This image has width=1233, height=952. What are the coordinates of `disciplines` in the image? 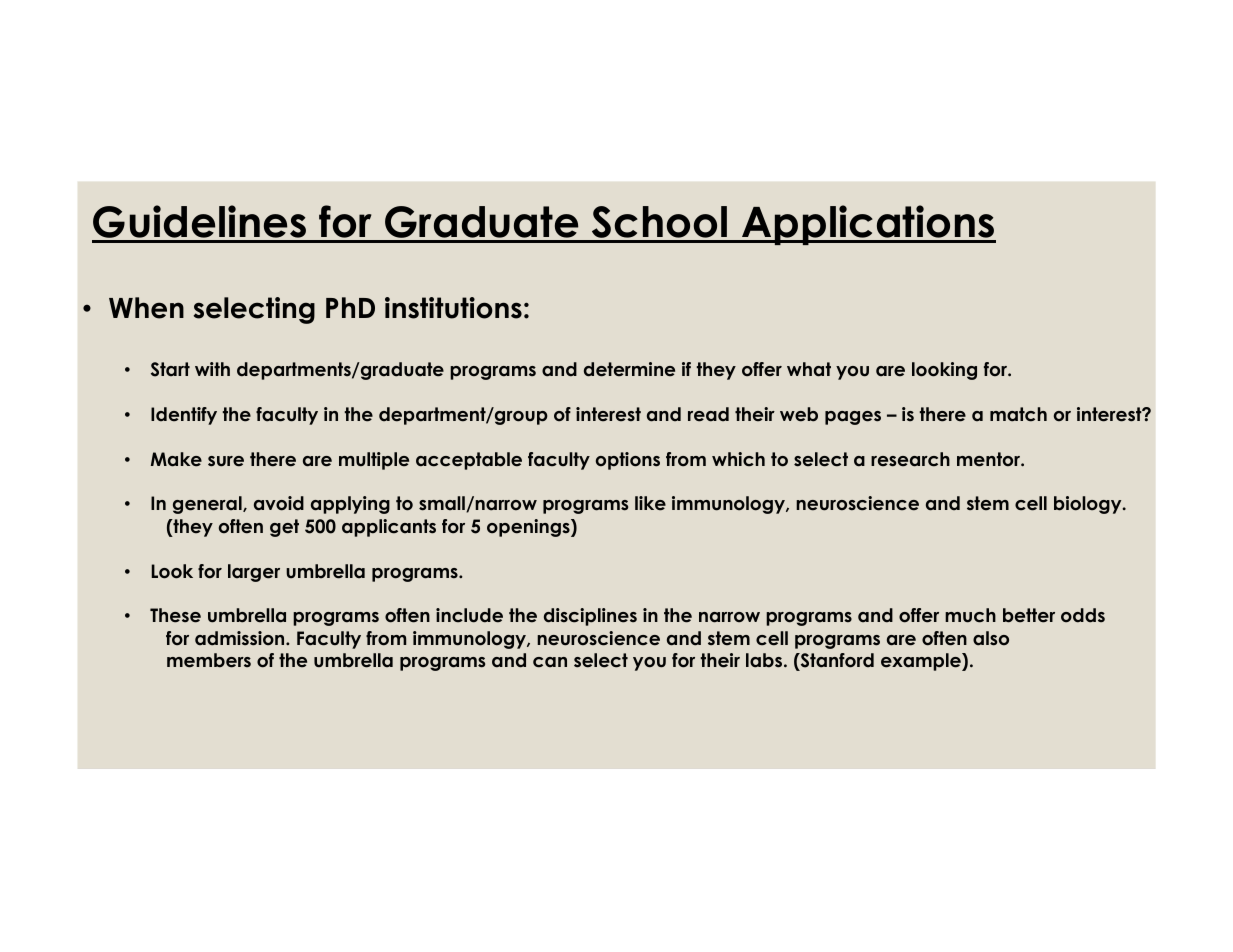 It's located at (590, 617).
